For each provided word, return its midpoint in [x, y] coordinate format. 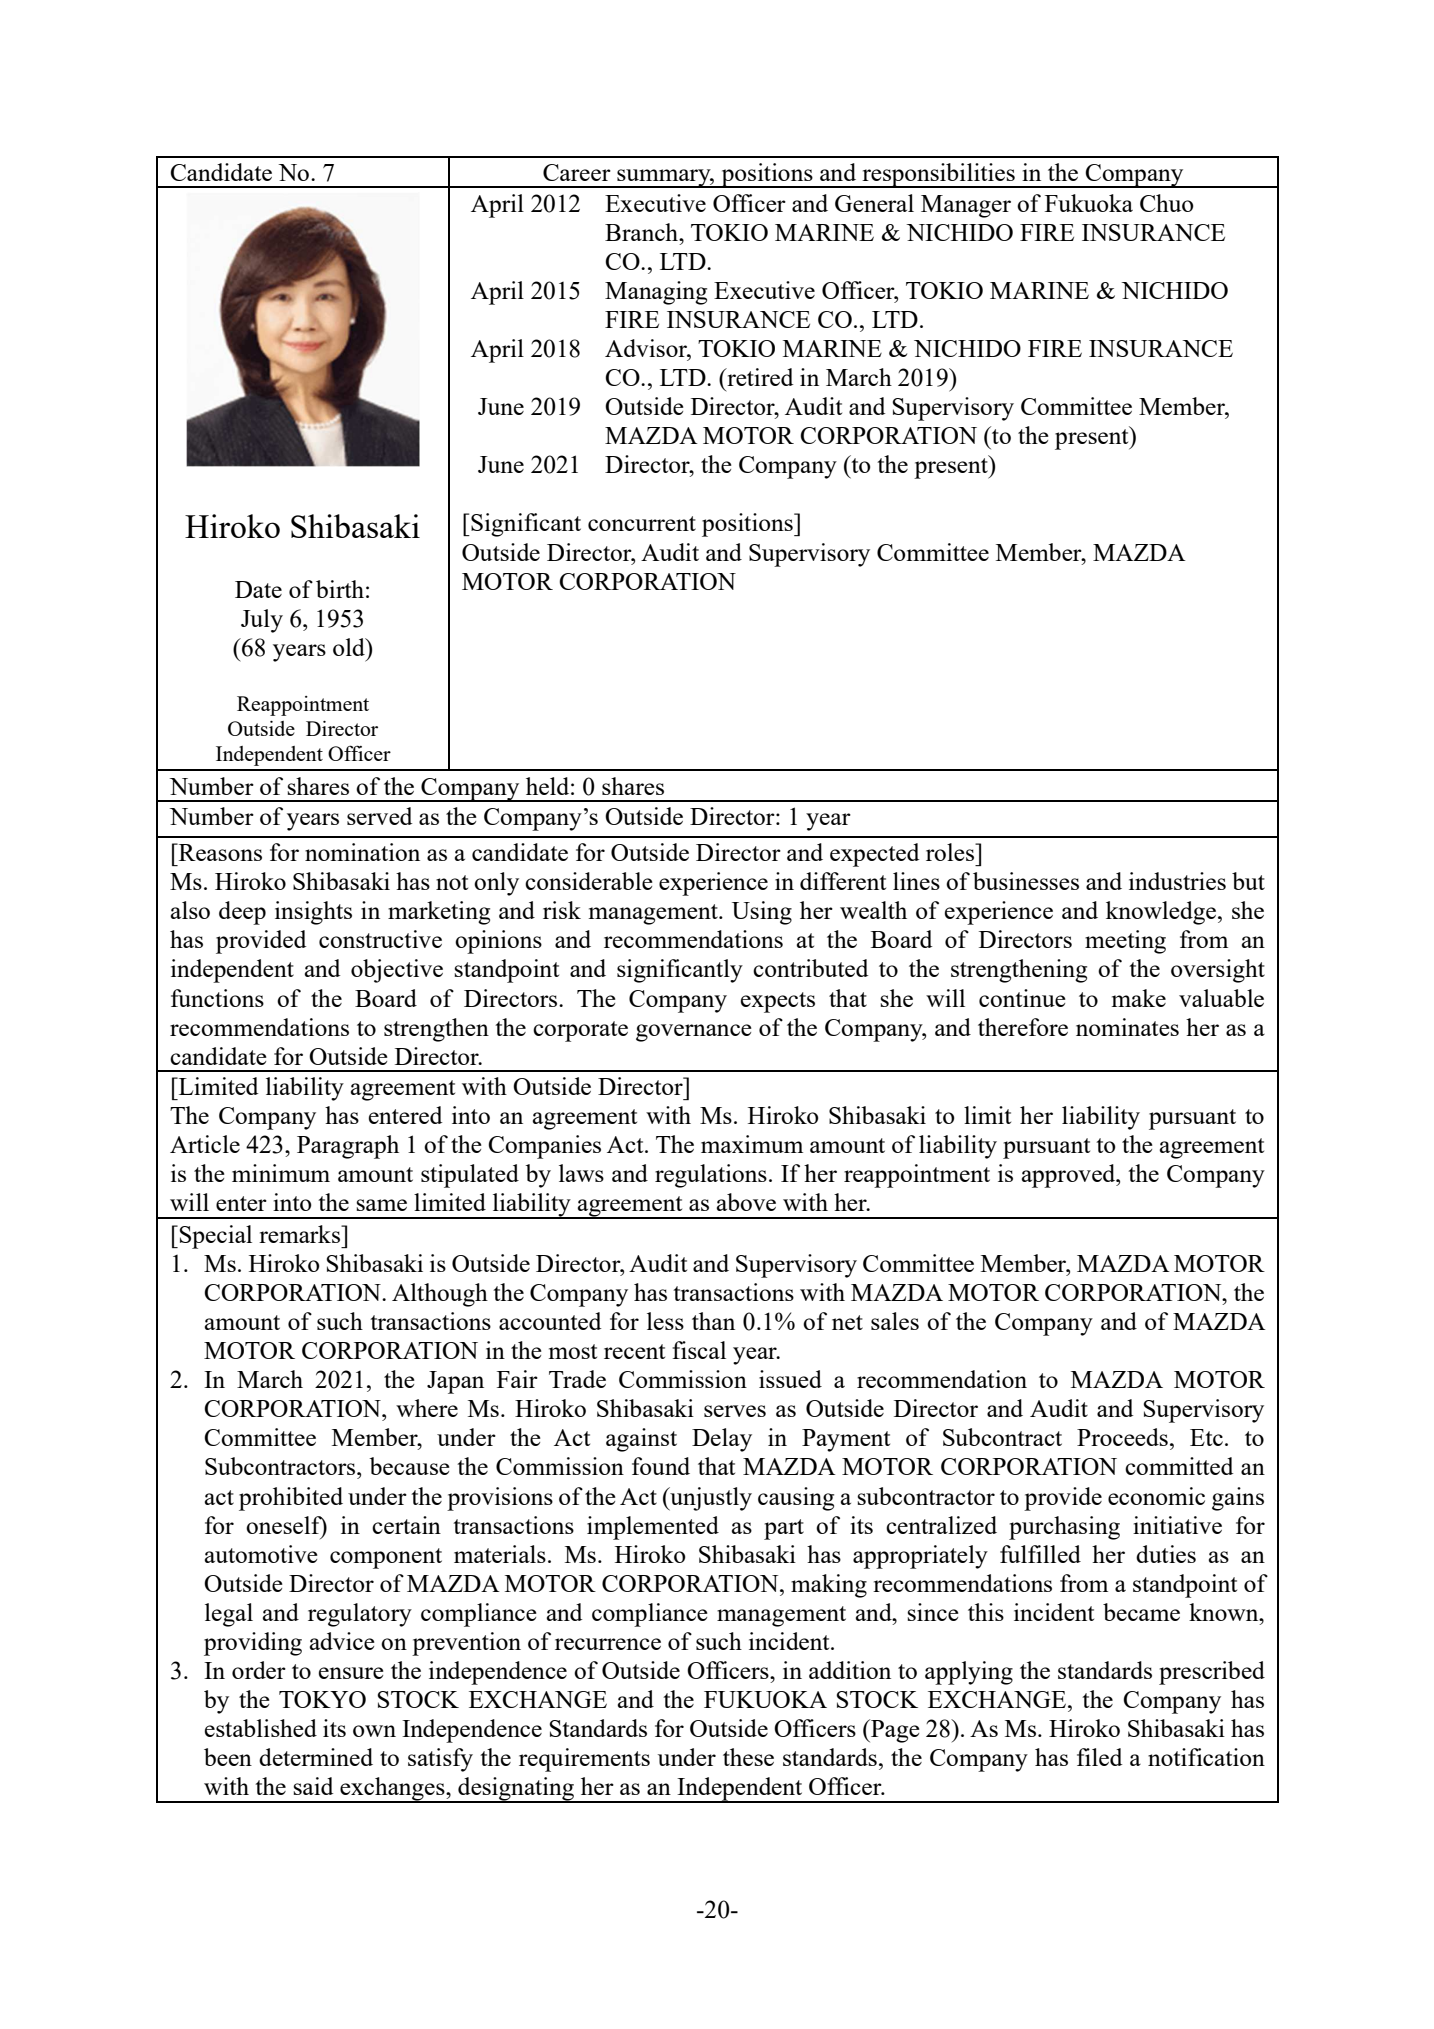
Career [577, 172]
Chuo [1167, 203]
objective [397, 971]
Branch [643, 232]
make [1139, 998]
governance [694, 1033]
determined [316, 1757]
